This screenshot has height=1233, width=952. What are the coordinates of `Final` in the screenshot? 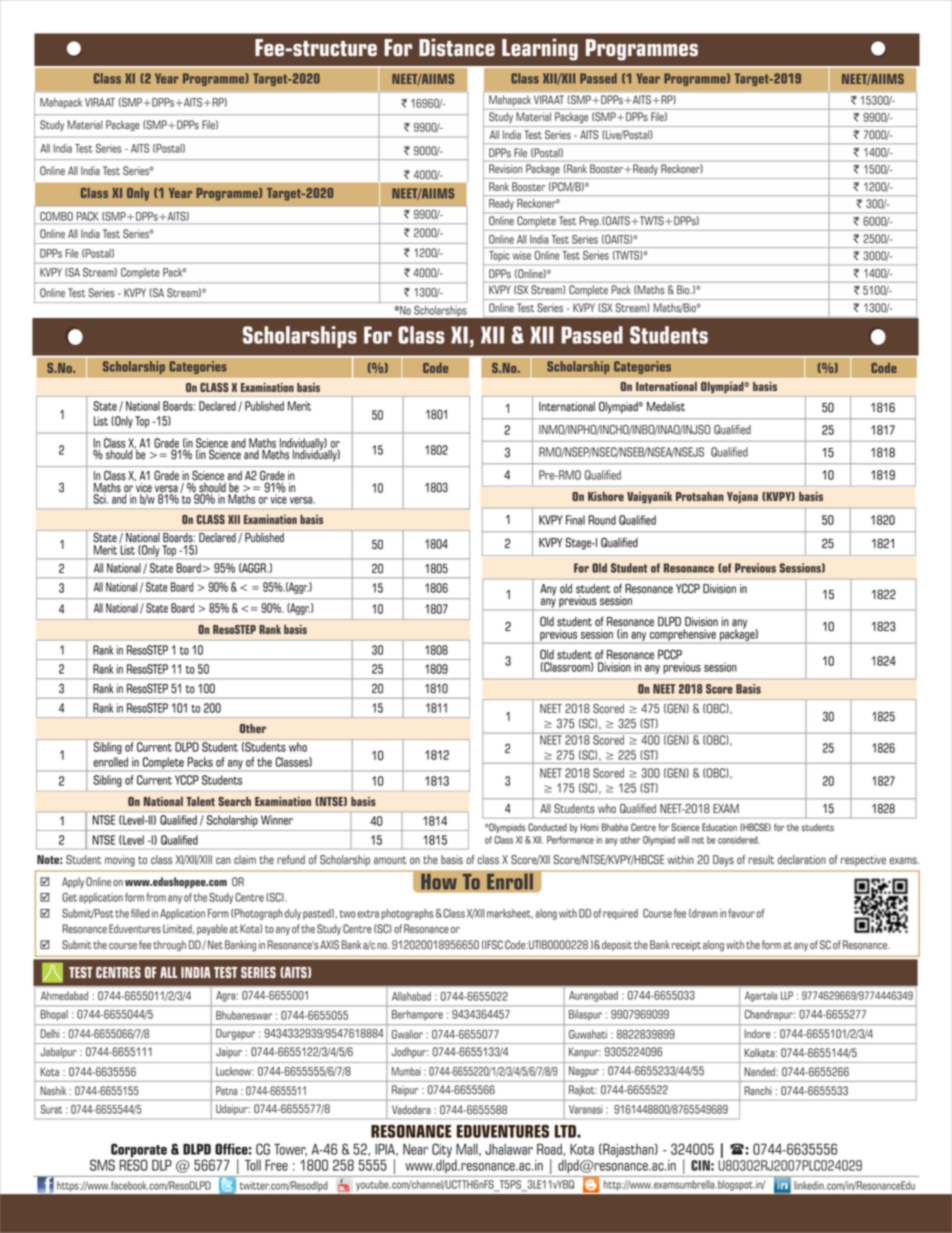 It's located at (575, 520).
